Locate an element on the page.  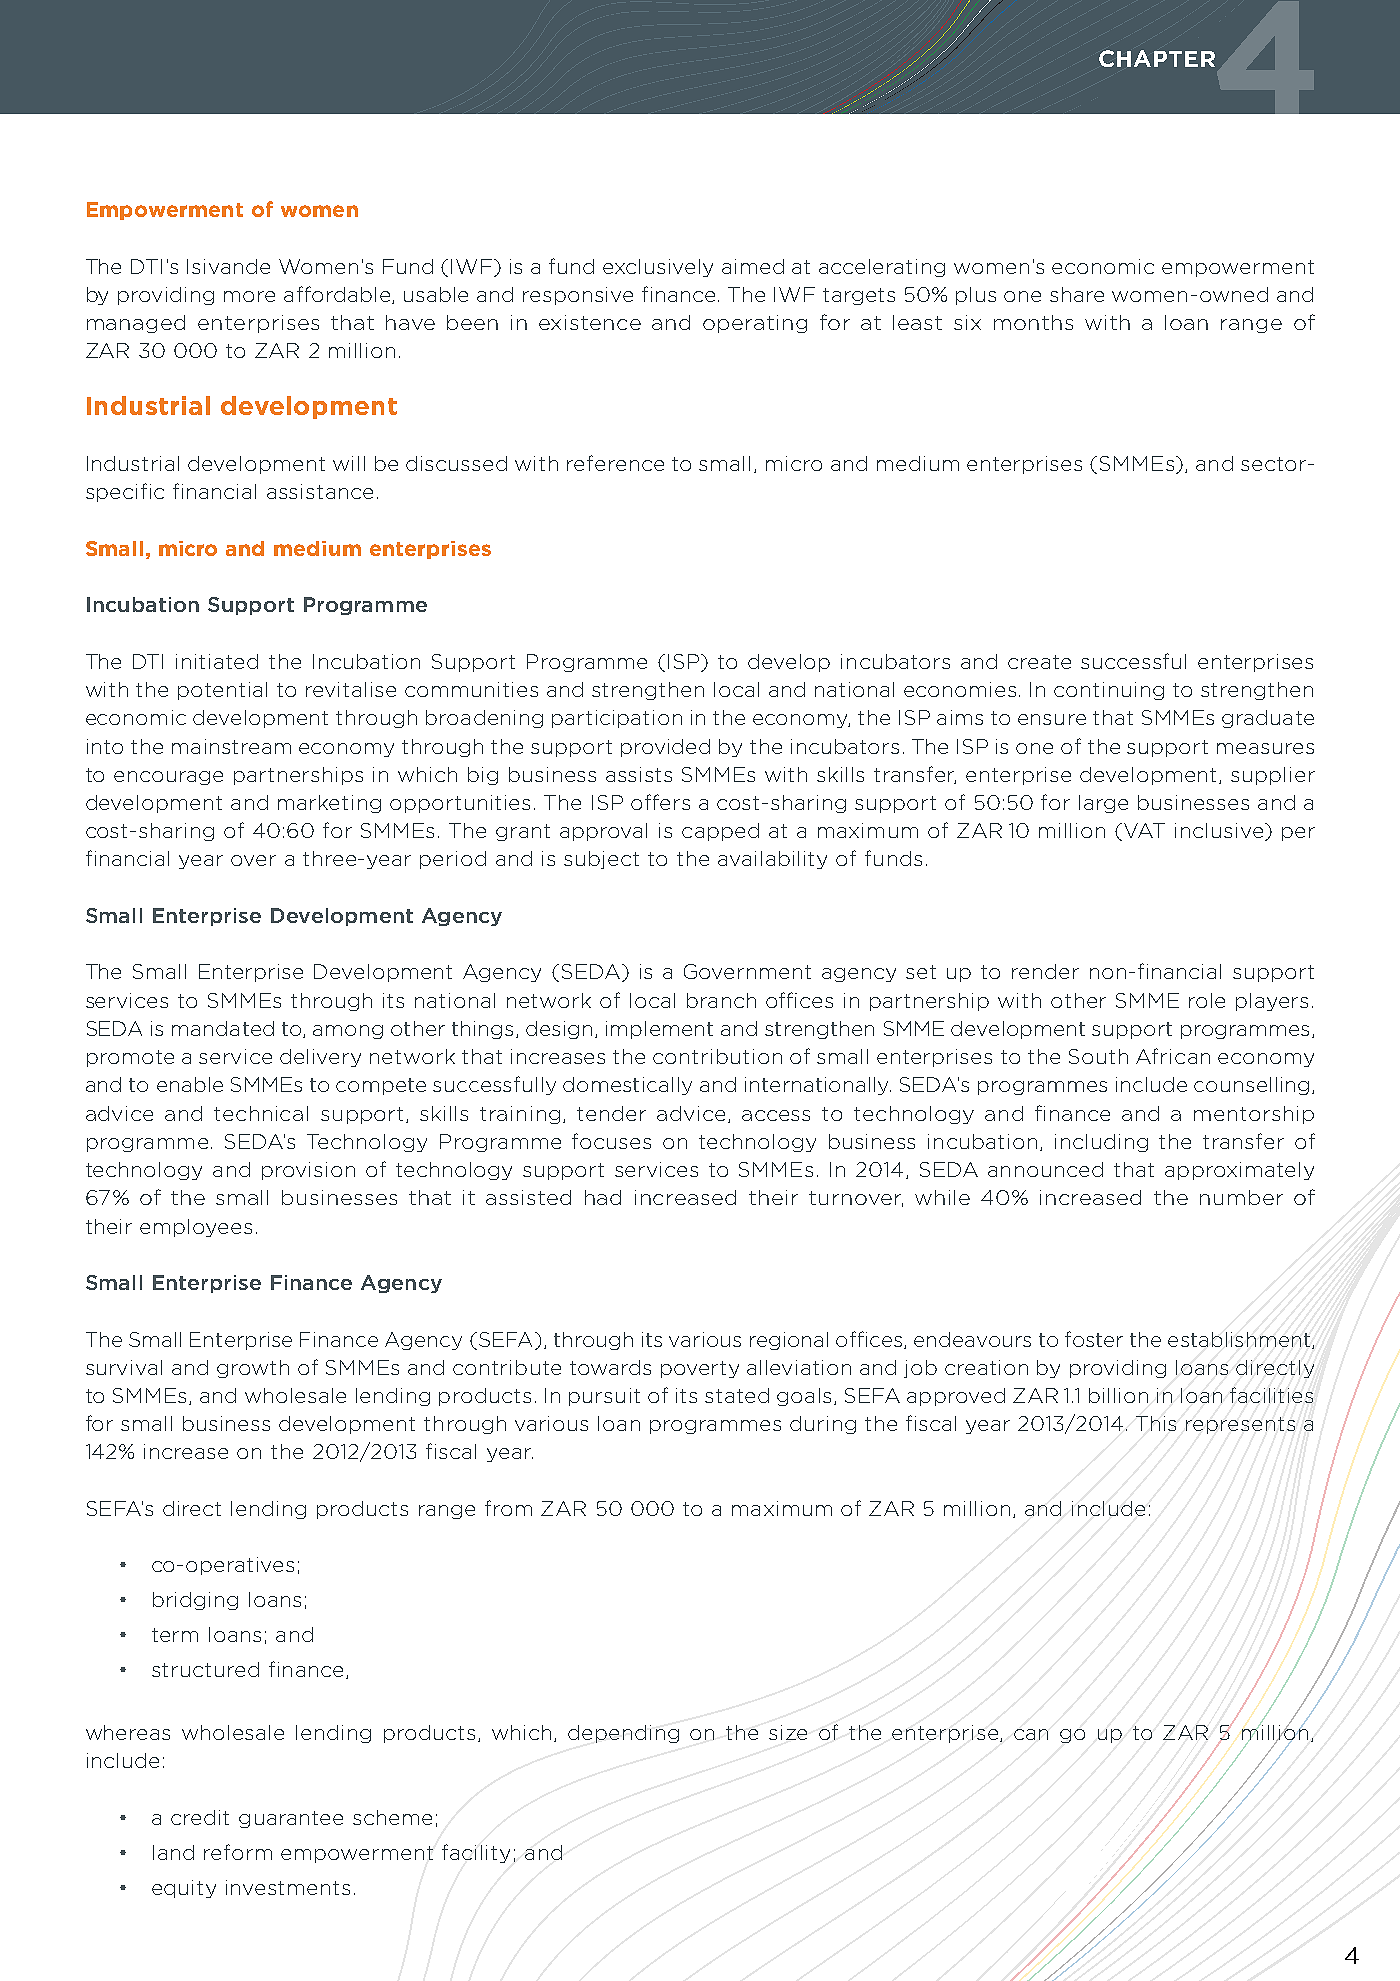
South is located at coordinates (1098, 1056).
